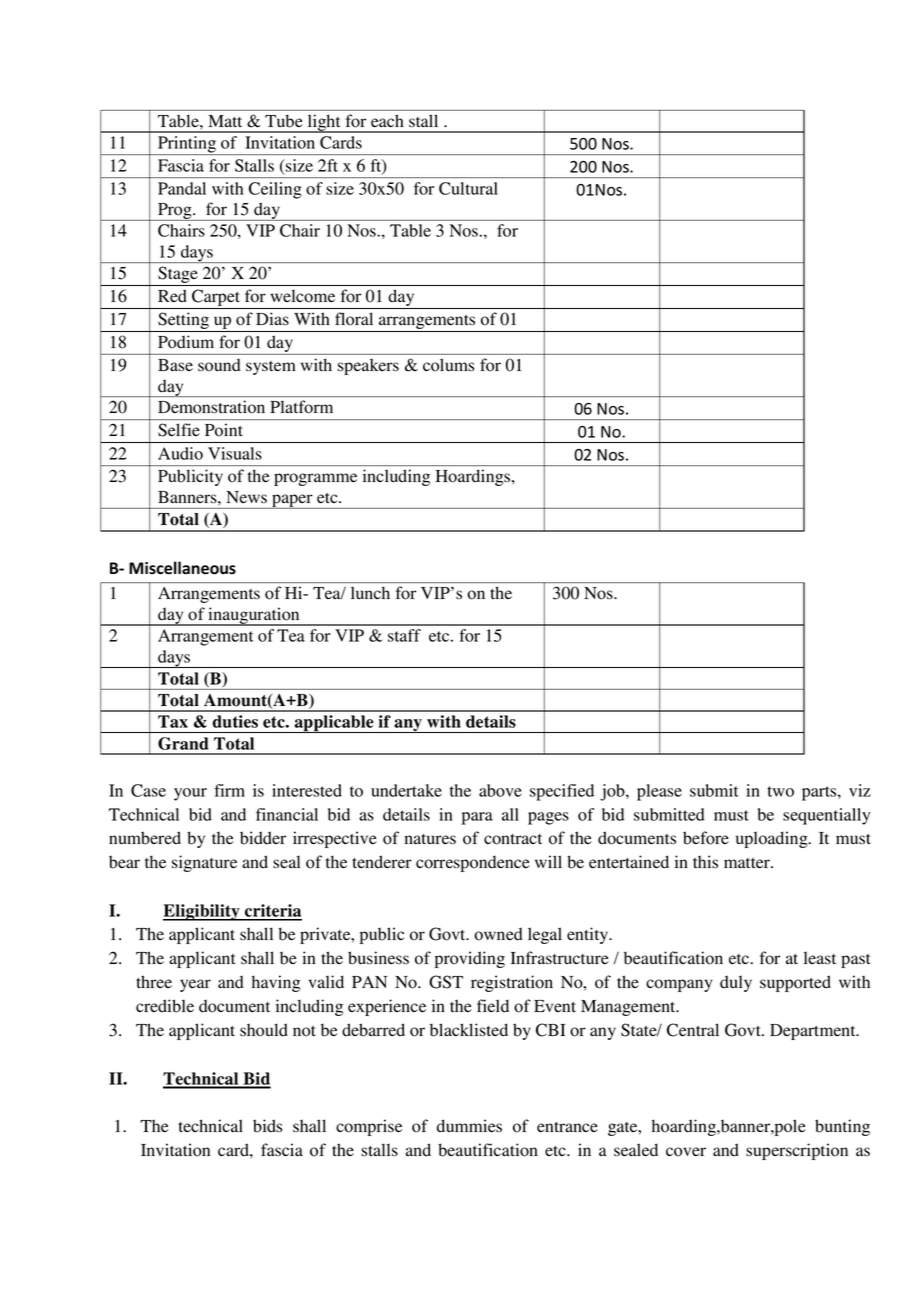  I want to click on bids, so click(267, 1126).
